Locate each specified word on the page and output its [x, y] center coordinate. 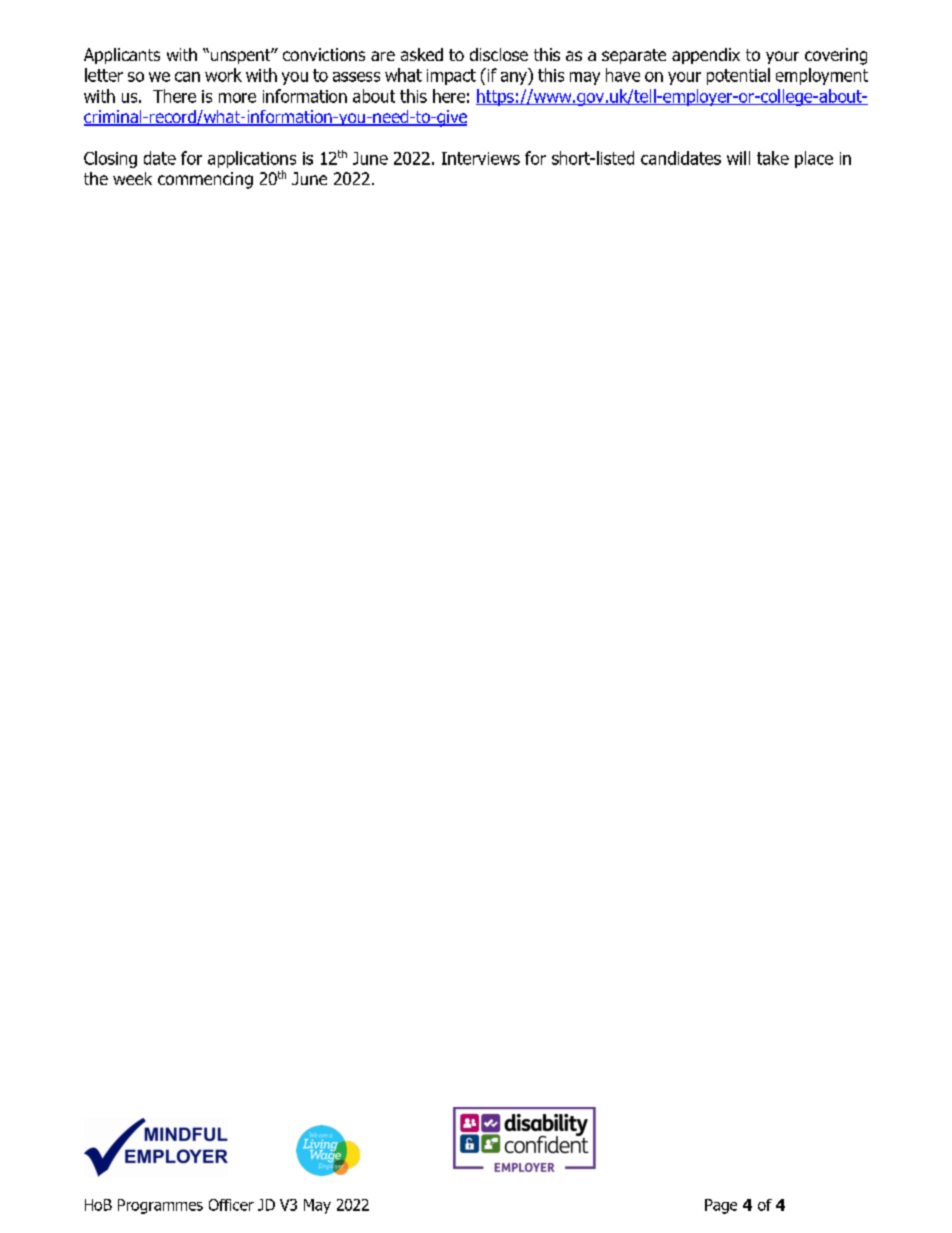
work [223, 75]
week [132, 178]
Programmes [160, 1206]
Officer [231, 1205]
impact [451, 77]
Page [721, 1206]
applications [252, 159]
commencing [205, 180]
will [738, 158]
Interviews [481, 158]
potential [738, 76]
